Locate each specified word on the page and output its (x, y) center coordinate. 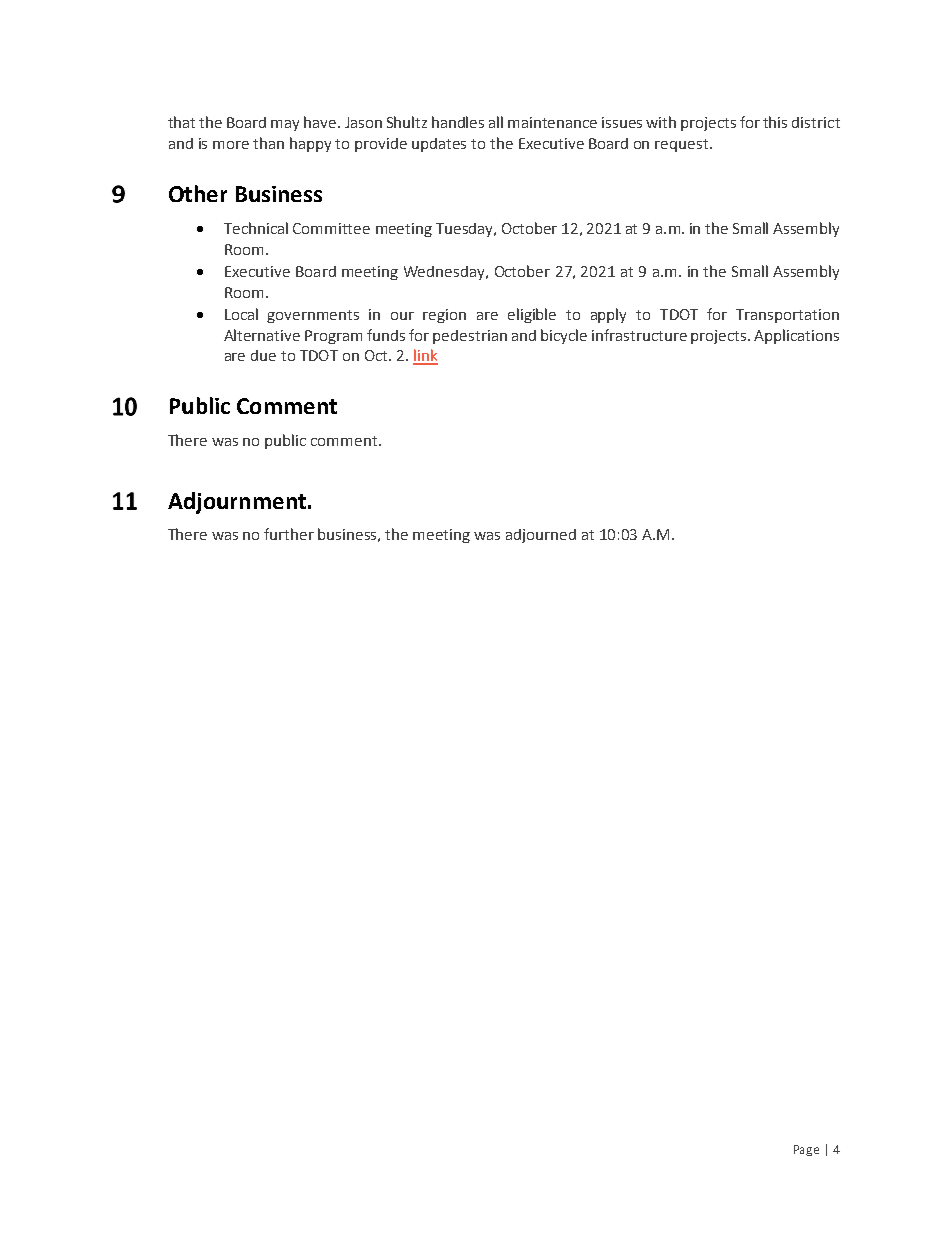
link (425, 356)
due (263, 355)
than (268, 143)
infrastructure (639, 335)
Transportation (787, 316)
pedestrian (470, 337)
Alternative (262, 335)
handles (458, 122)
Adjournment (237, 503)
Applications (796, 336)
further (289, 534)
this (775, 122)
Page (806, 1150)
